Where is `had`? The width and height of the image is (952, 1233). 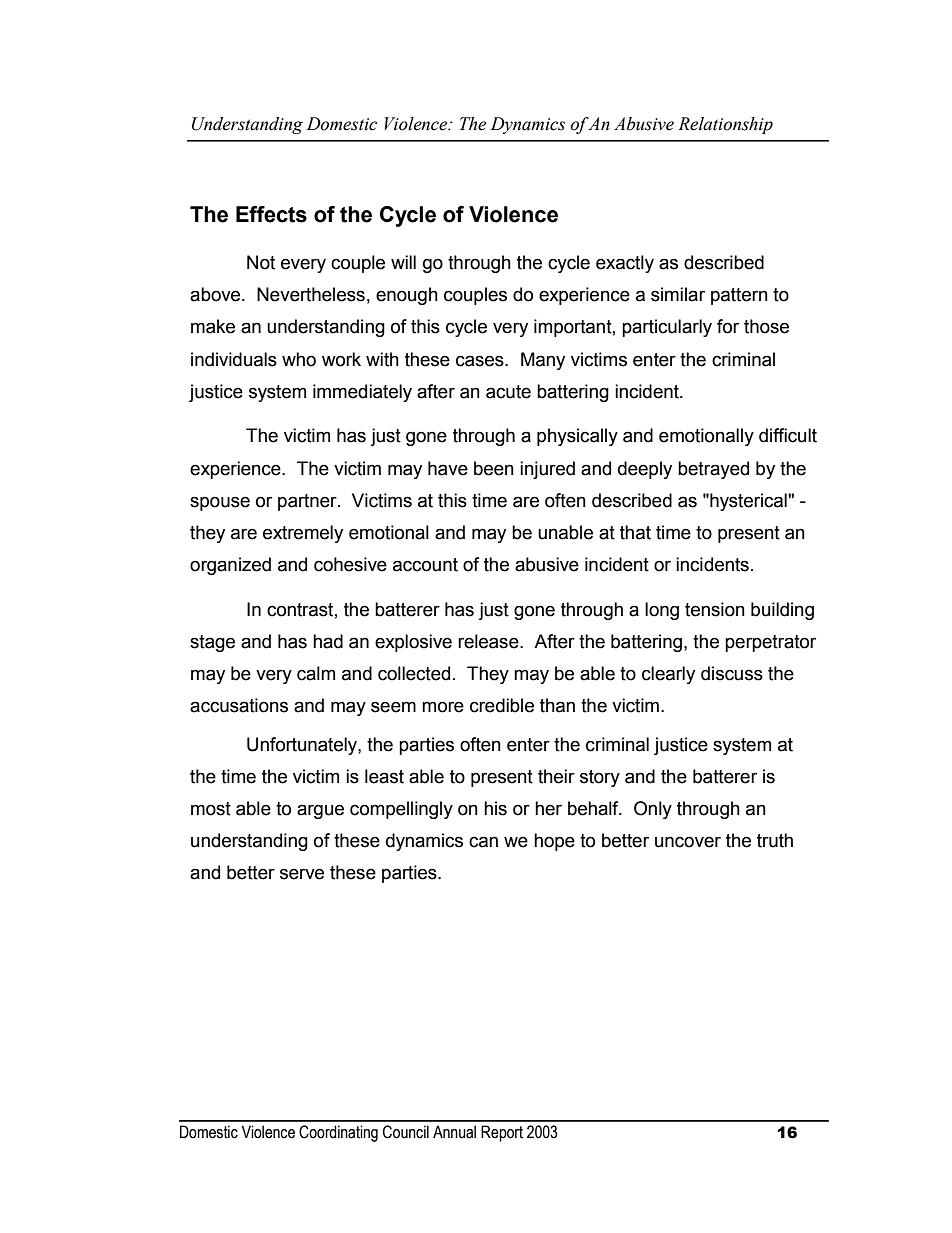
had is located at coordinates (328, 641).
